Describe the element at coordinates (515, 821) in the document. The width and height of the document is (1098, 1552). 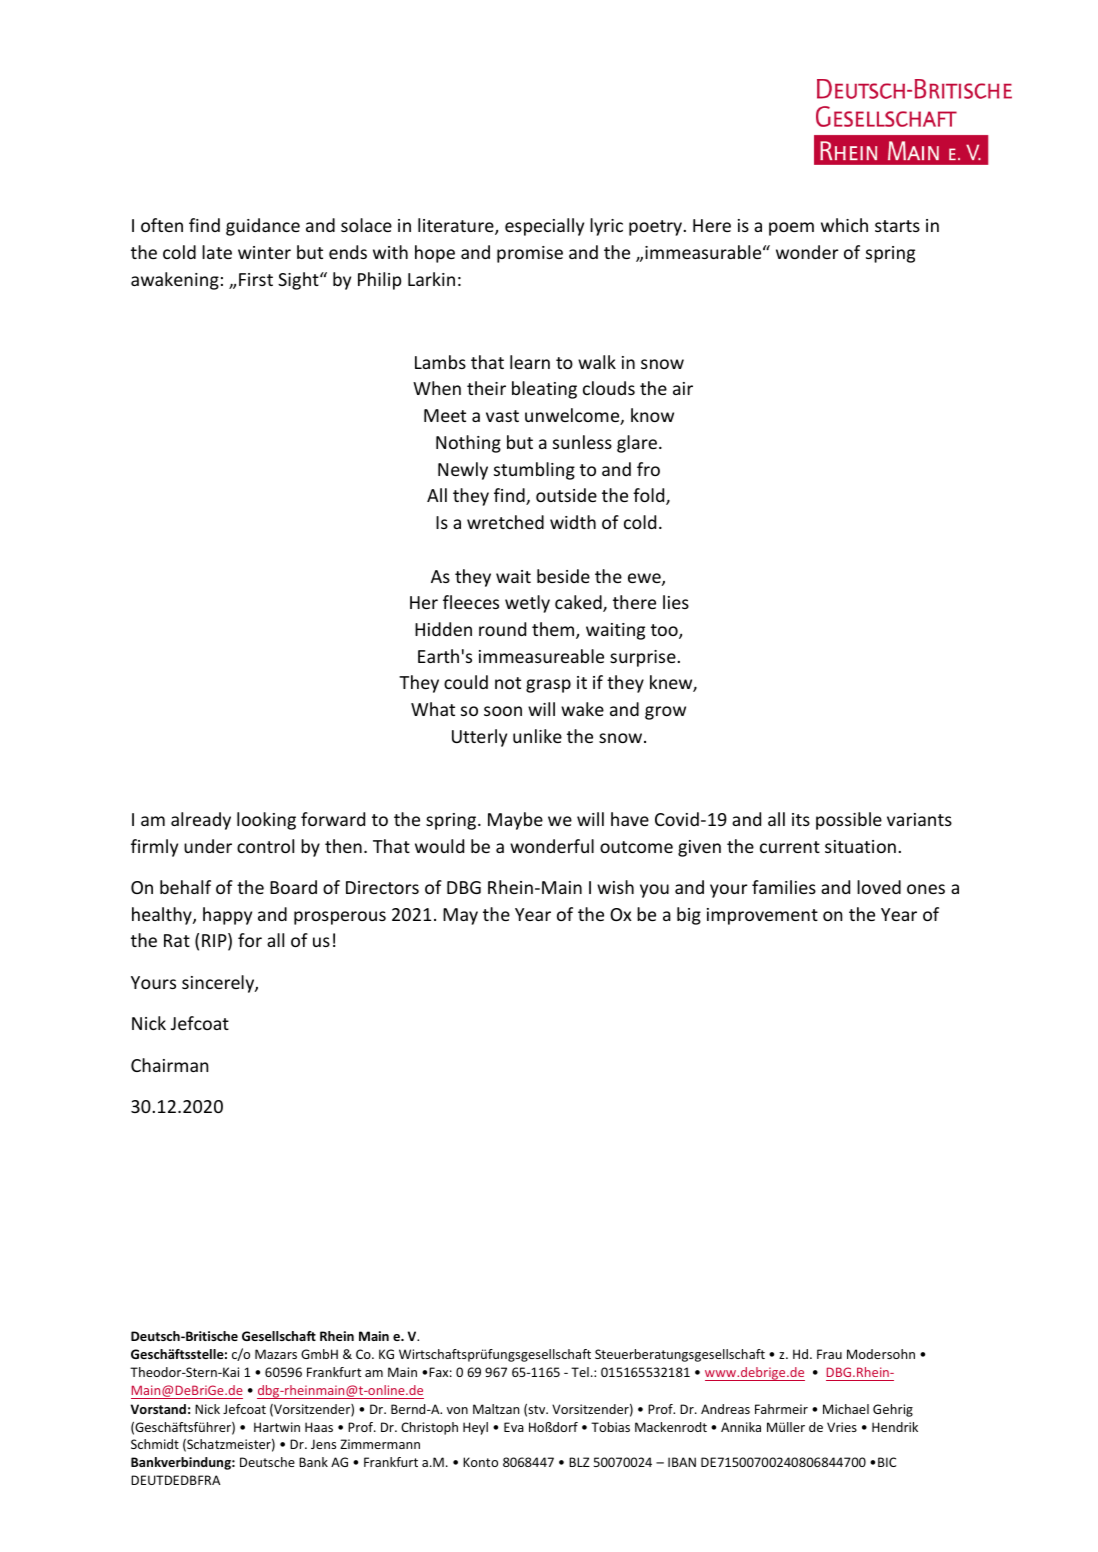
I see `Maybe` at that location.
